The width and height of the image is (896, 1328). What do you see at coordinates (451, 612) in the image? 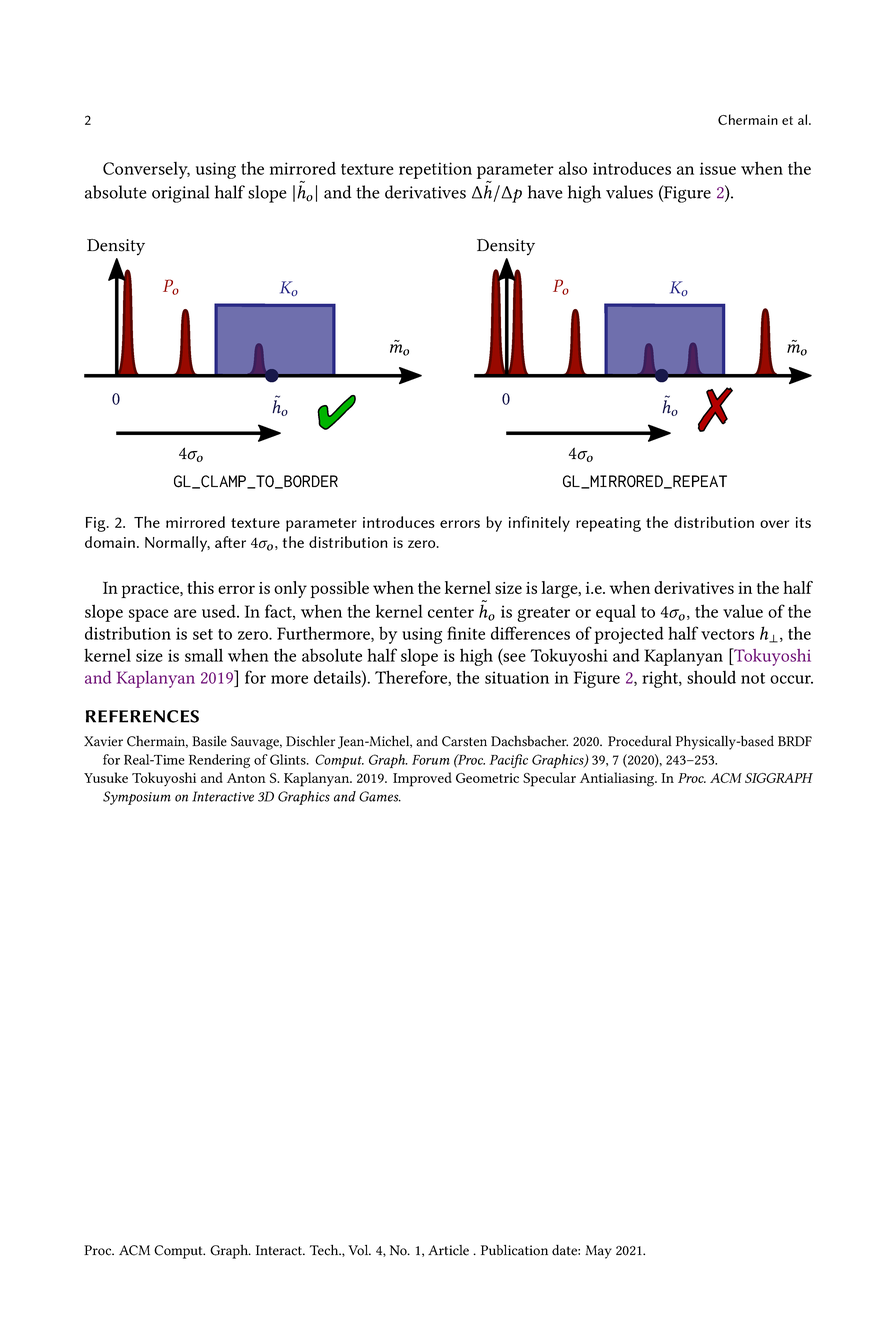
I see `center` at bounding box center [451, 612].
